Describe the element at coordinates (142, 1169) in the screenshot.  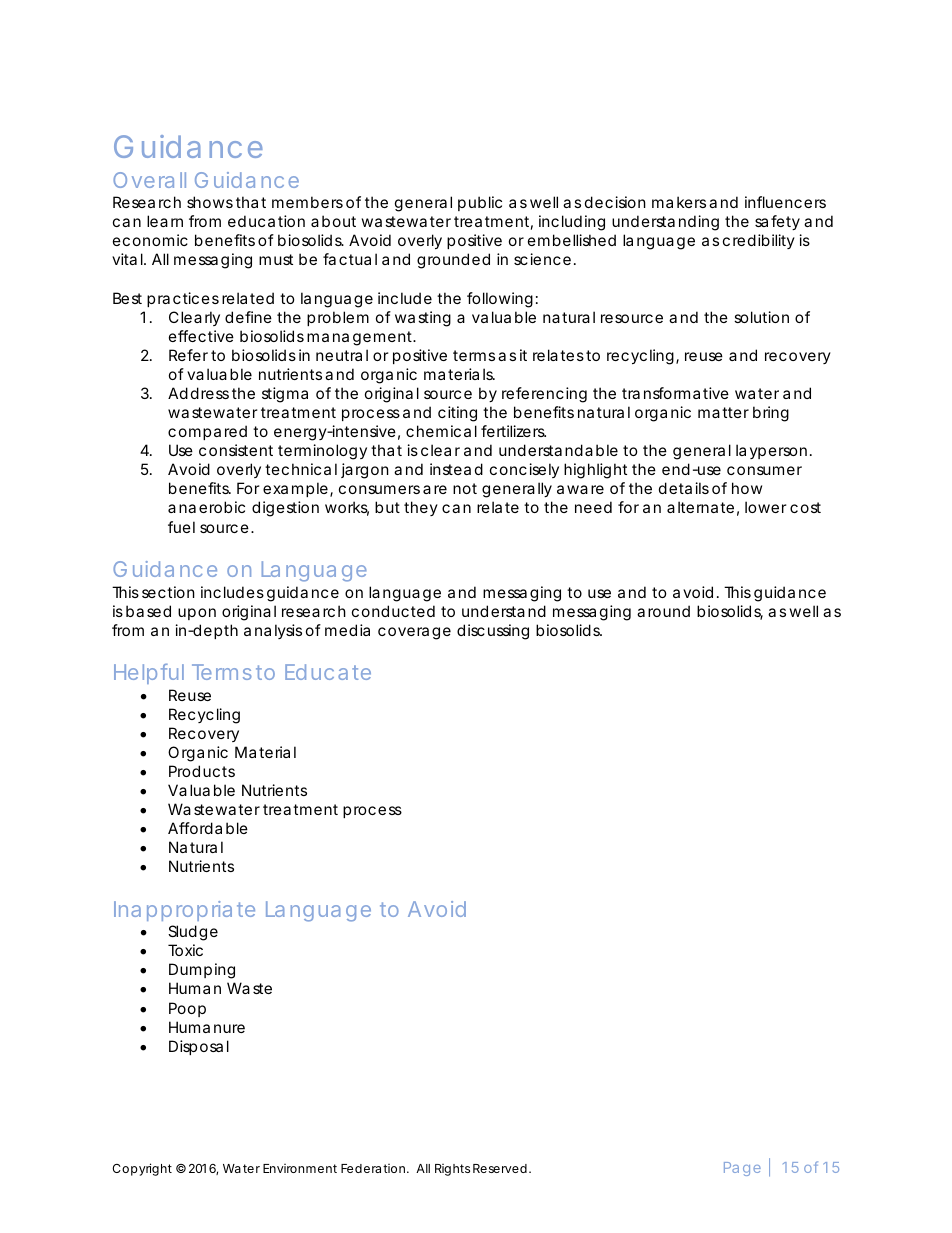
I see `Copyright` at that location.
